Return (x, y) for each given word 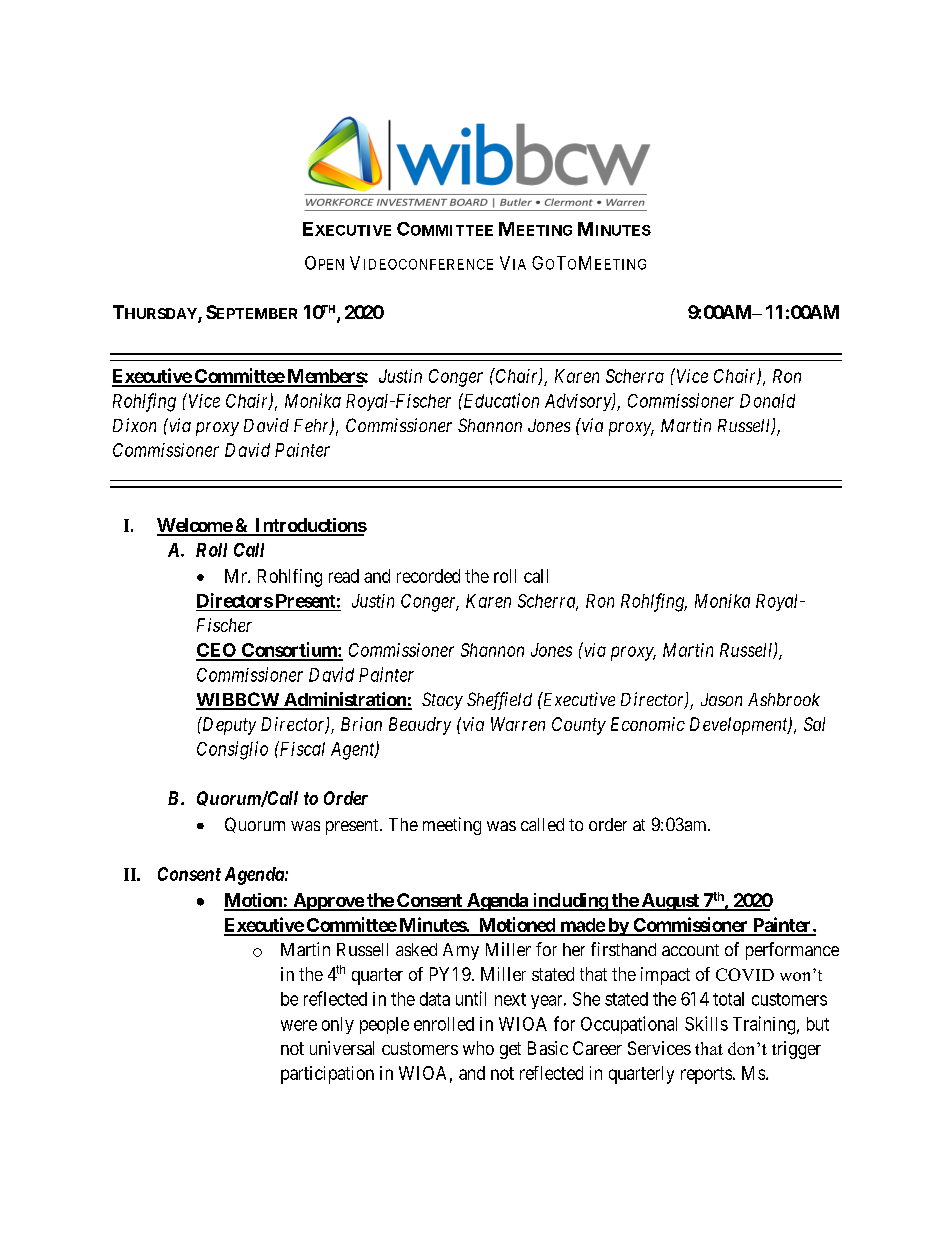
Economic (648, 724)
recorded (428, 576)
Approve (328, 902)
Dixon (134, 425)
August (670, 902)
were (299, 1025)
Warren (518, 724)
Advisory (579, 402)
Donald (767, 401)
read (344, 576)
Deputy (228, 726)
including (569, 902)
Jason (721, 699)
